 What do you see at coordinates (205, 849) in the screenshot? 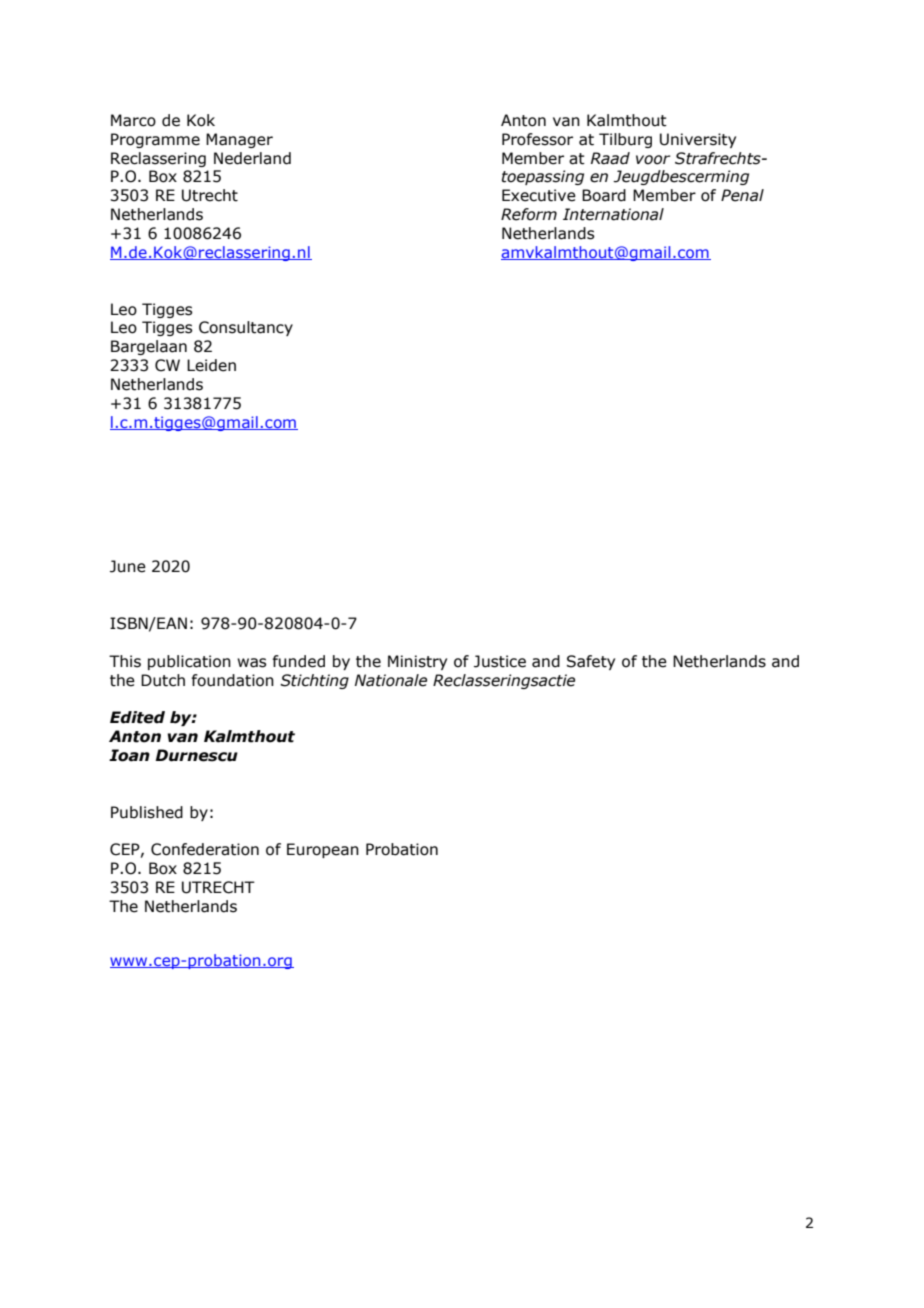
I see `Confederation` at bounding box center [205, 849].
